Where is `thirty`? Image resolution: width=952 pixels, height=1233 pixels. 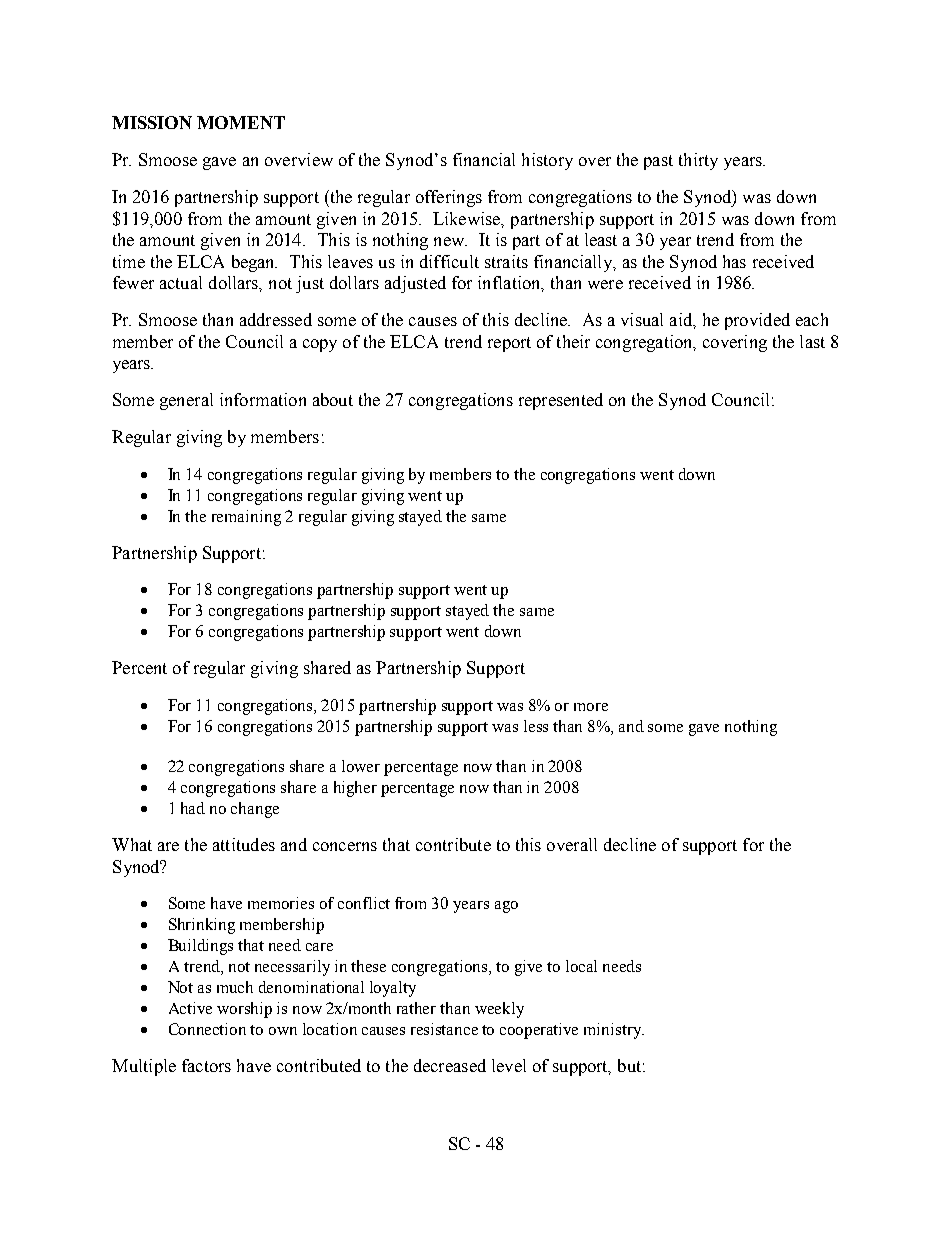
thirty is located at coordinates (698, 161).
